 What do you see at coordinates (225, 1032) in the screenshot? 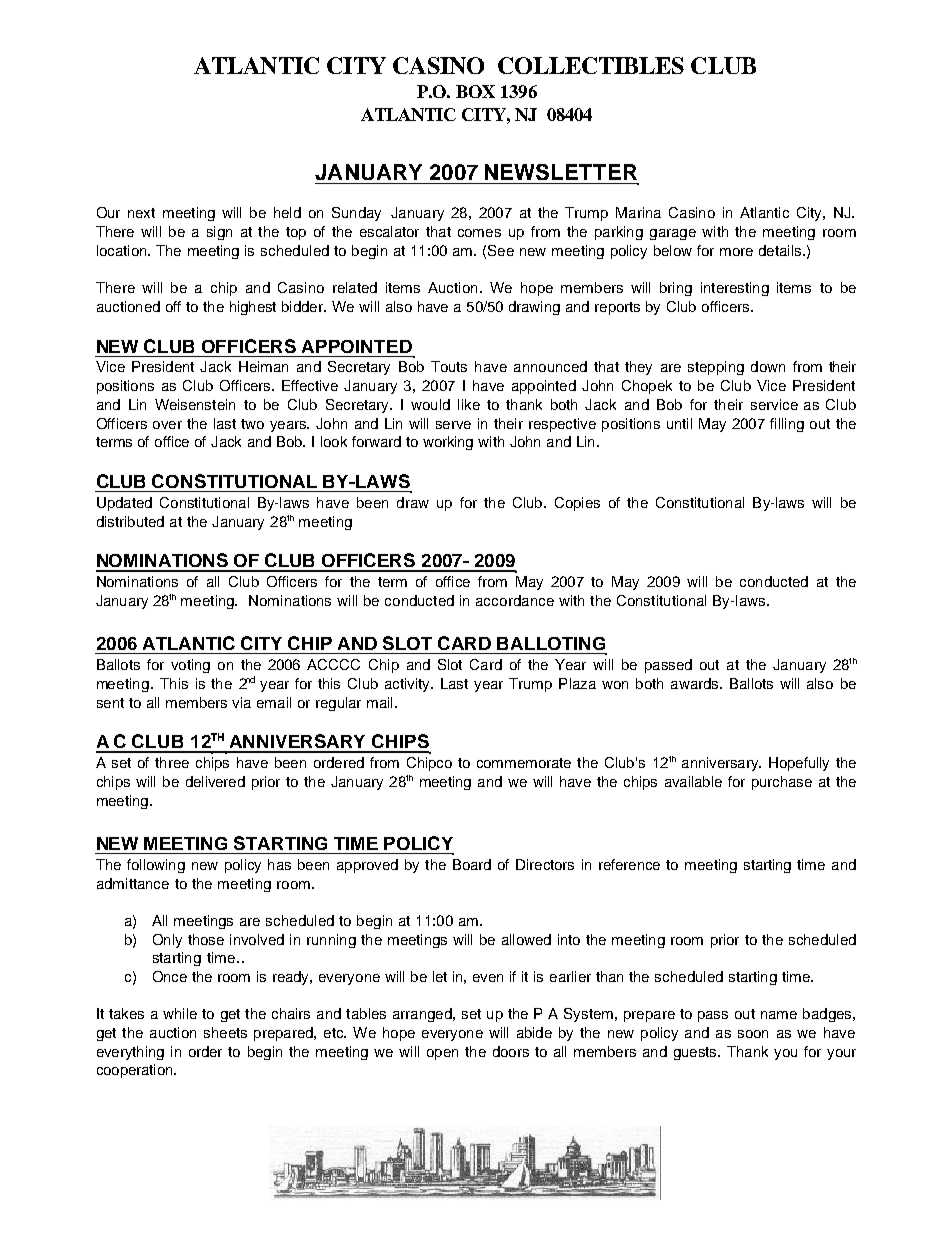
I see `sheets` at bounding box center [225, 1032].
